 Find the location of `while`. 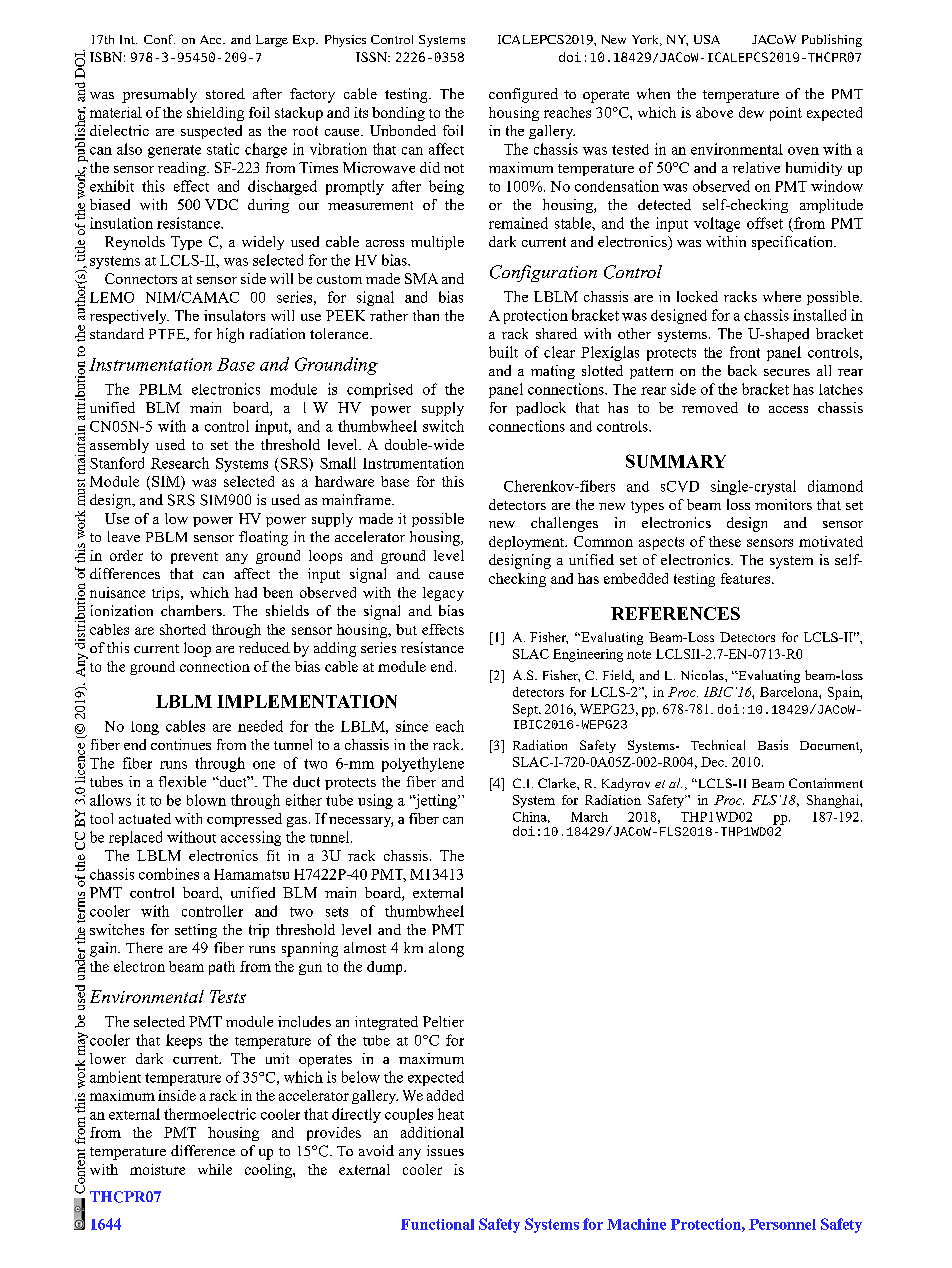

while is located at coordinates (215, 1169).
